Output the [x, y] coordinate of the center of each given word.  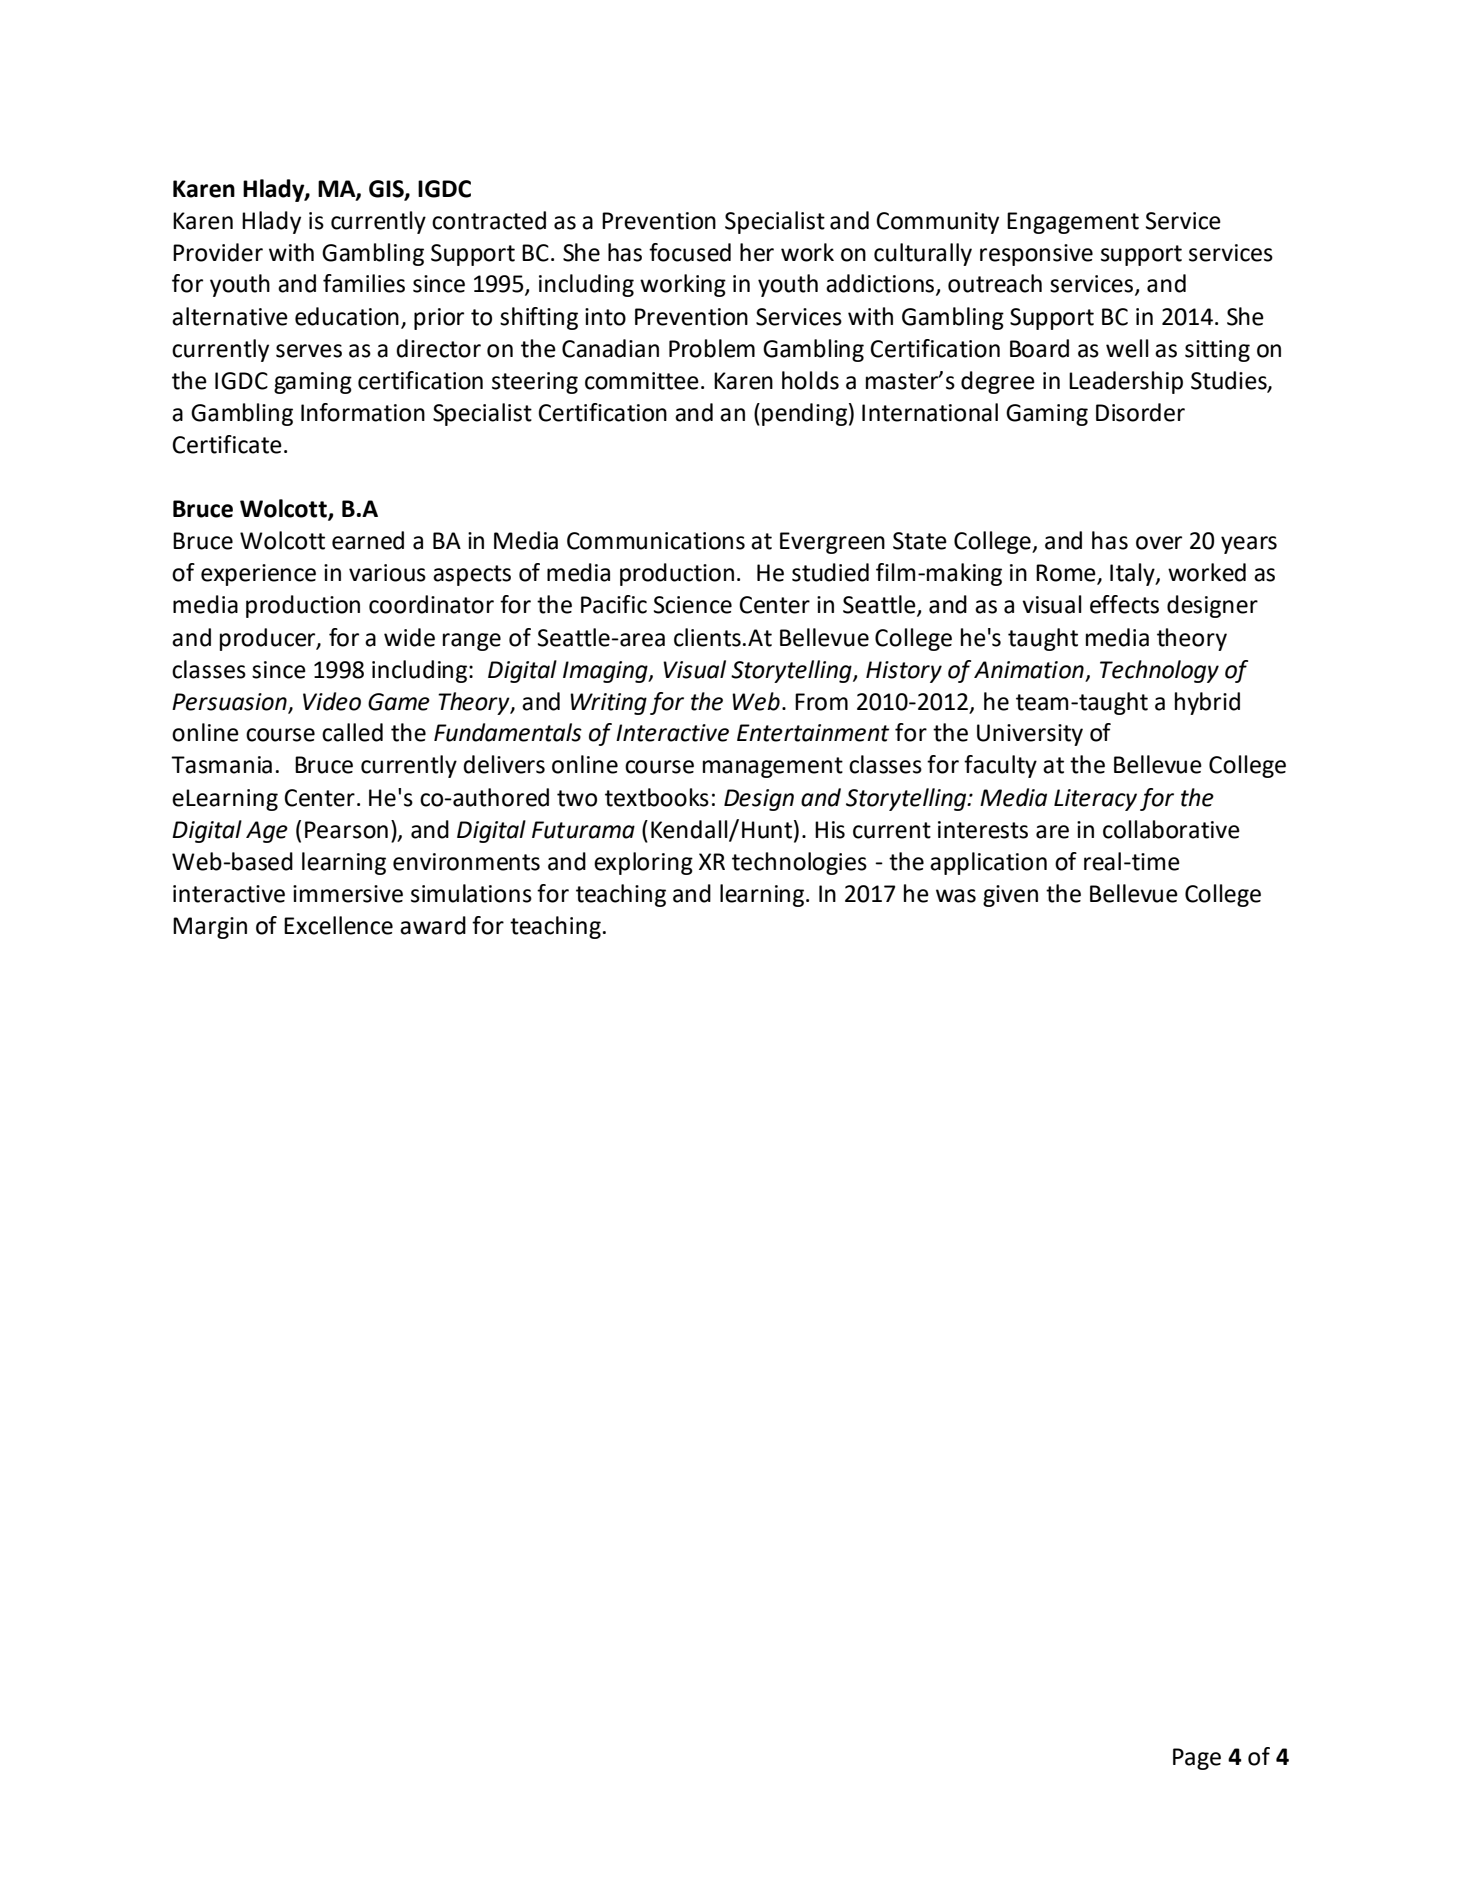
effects [1124, 604]
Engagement [1073, 223]
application [988, 863]
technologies [799, 863]
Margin [210, 928]
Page [1197, 1759]
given [1010, 896]
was [956, 896]
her [757, 252]
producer [269, 639]
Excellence [338, 925]
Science [693, 605]
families [364, 283]
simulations [471, 893]
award [433, 925]
